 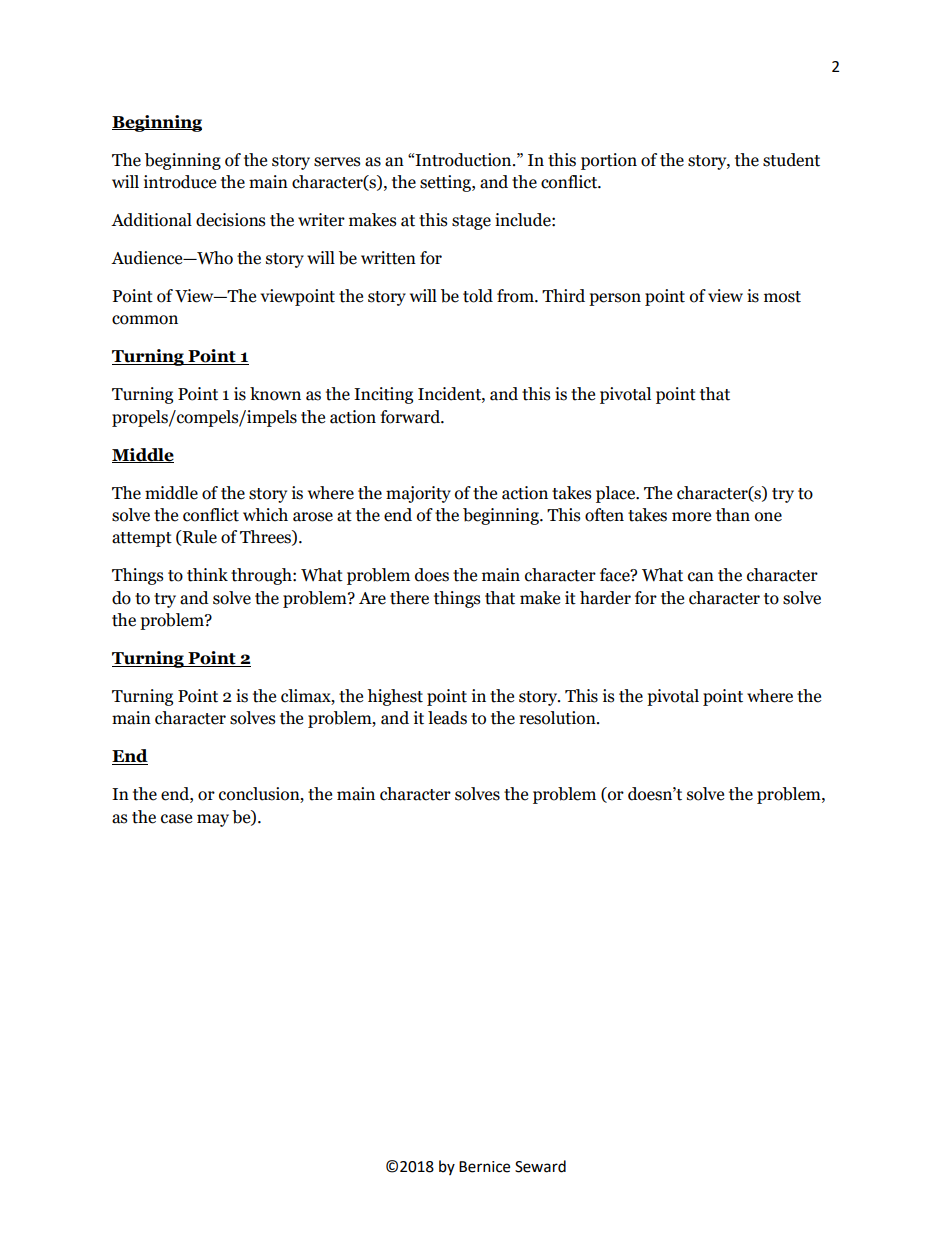 What do you see at coordinates (701, 577) in the image?
I see `can` at bounding box center [701, 577].
